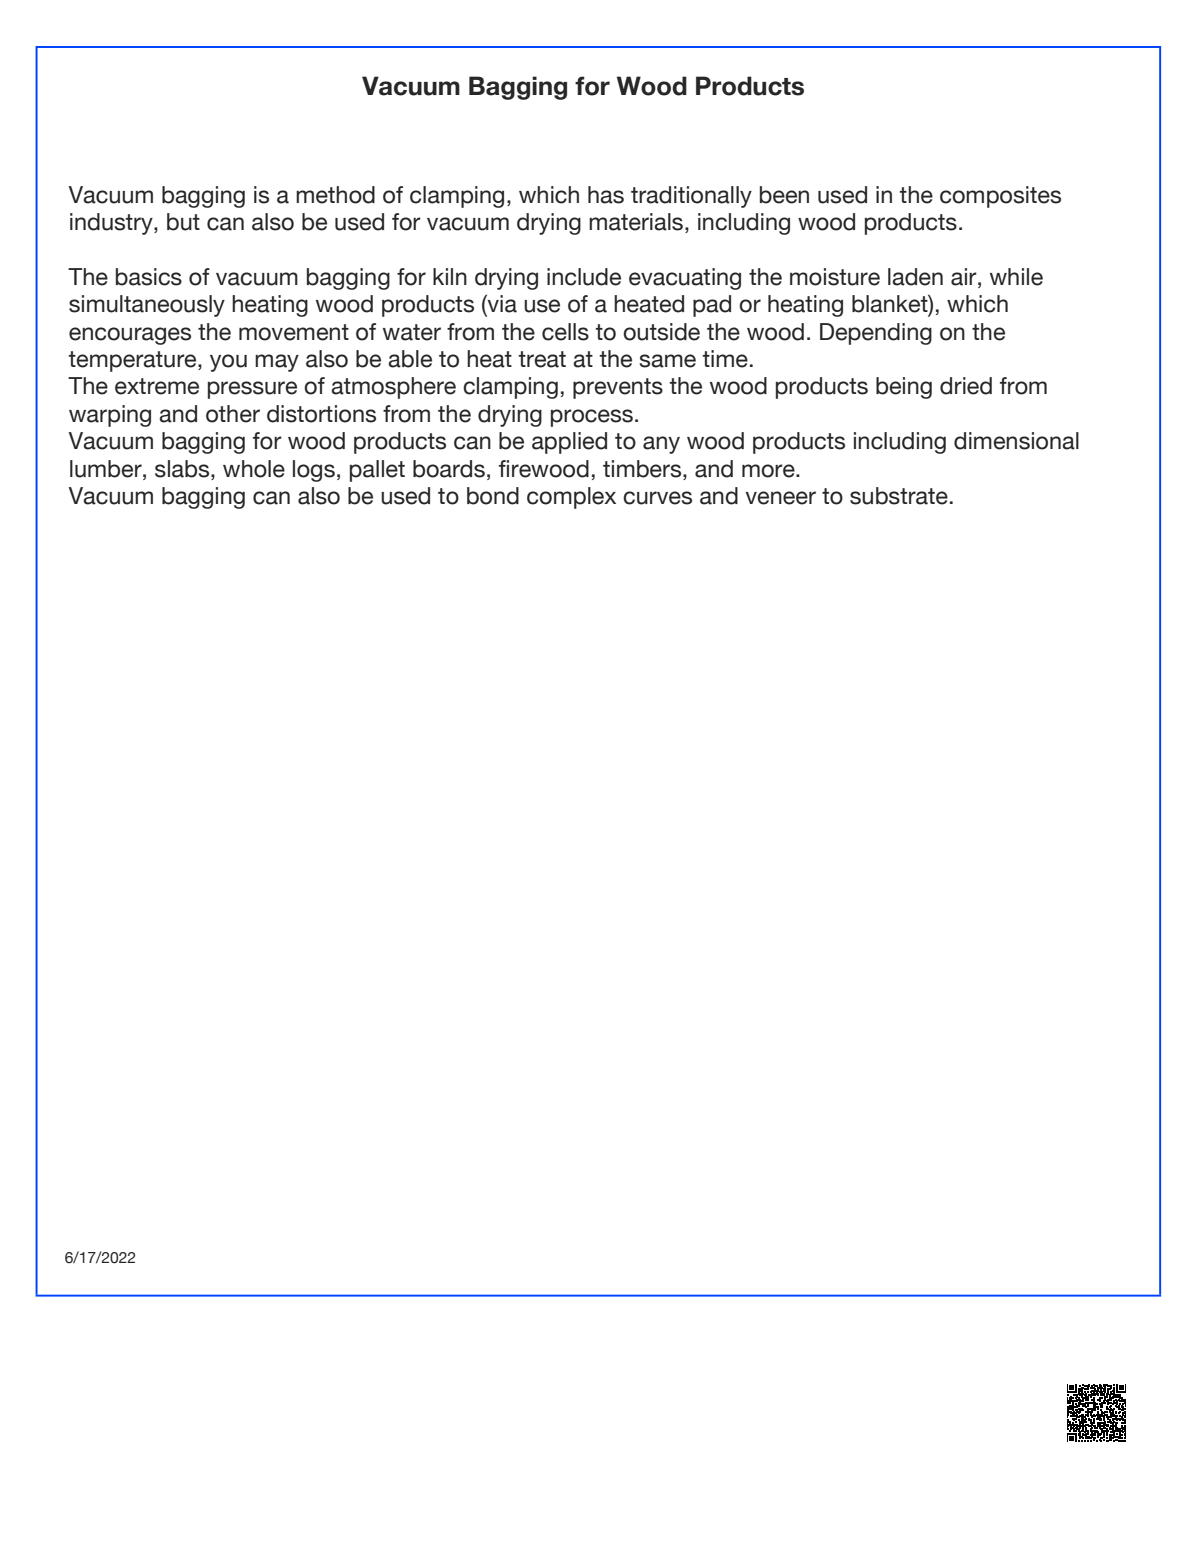  What do you see at coordinates (876, 334) in the document?
I see `Depending` at bounding box center [876, 334].
